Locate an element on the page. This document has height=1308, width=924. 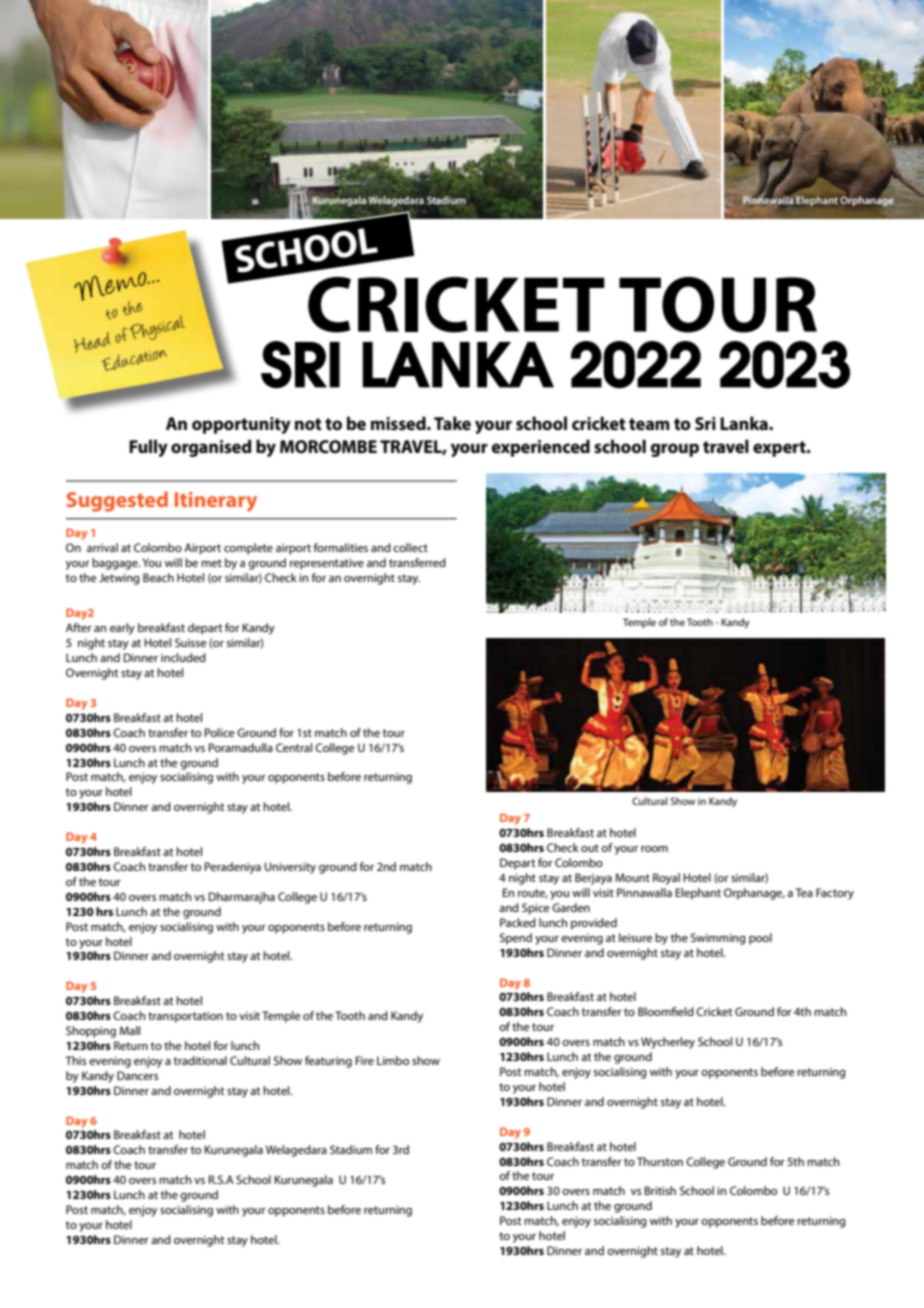
Fully is located at coordinates (148, 448).
